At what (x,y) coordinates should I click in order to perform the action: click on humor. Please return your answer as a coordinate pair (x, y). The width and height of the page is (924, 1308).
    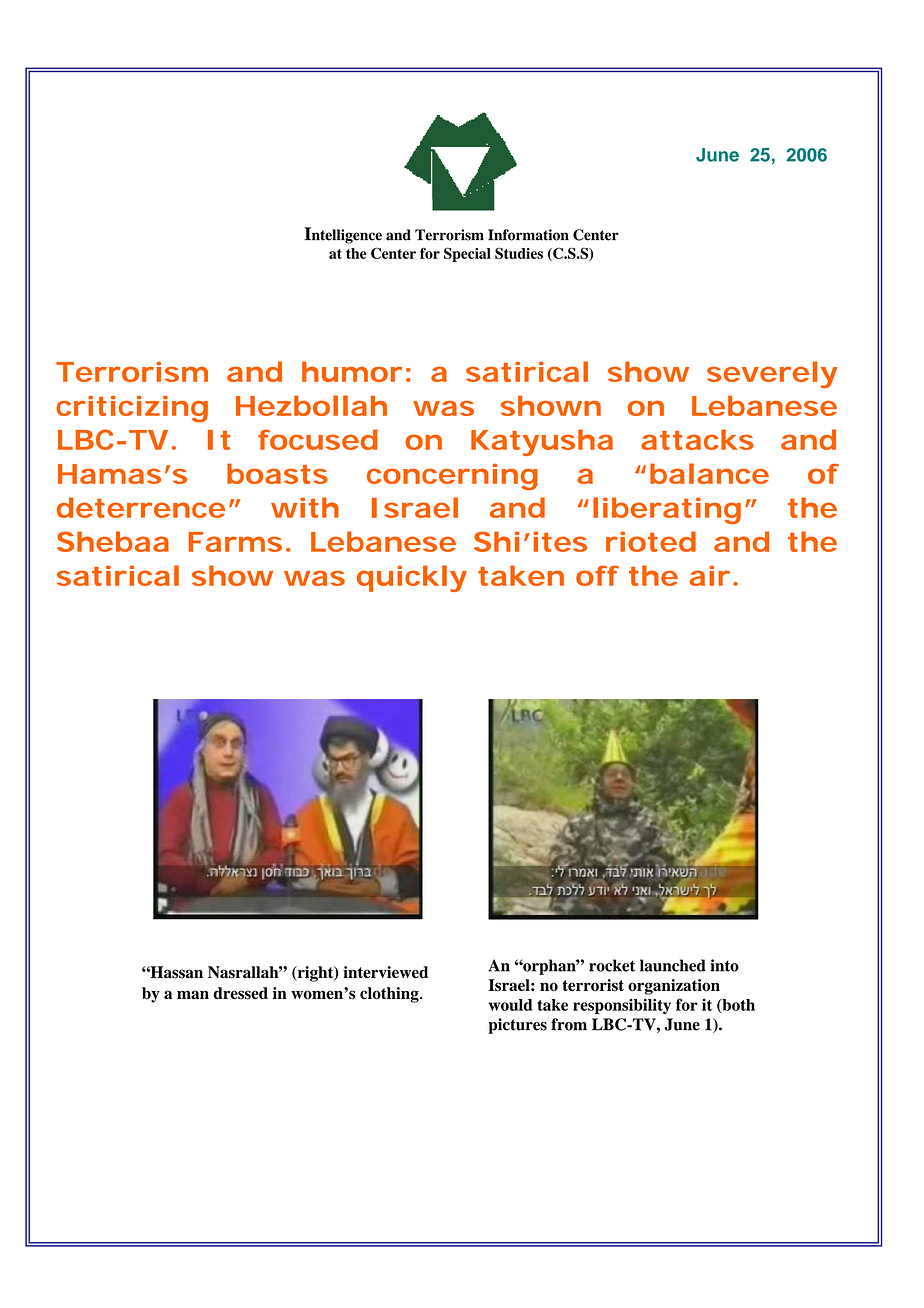
    Looking at the image, I should click on (352, 372).
